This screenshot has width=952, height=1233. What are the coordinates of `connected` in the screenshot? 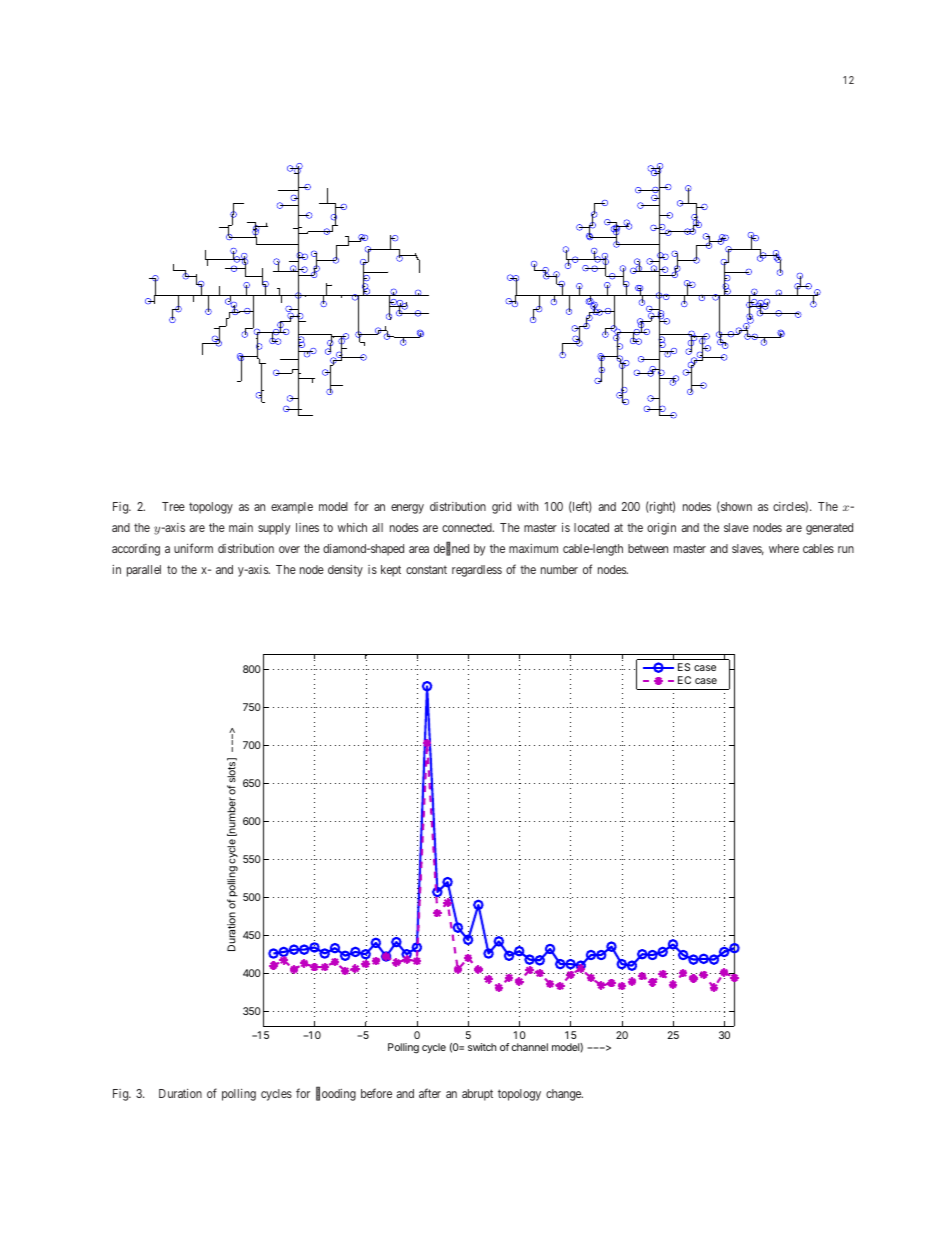 It's located at (468, 527).
